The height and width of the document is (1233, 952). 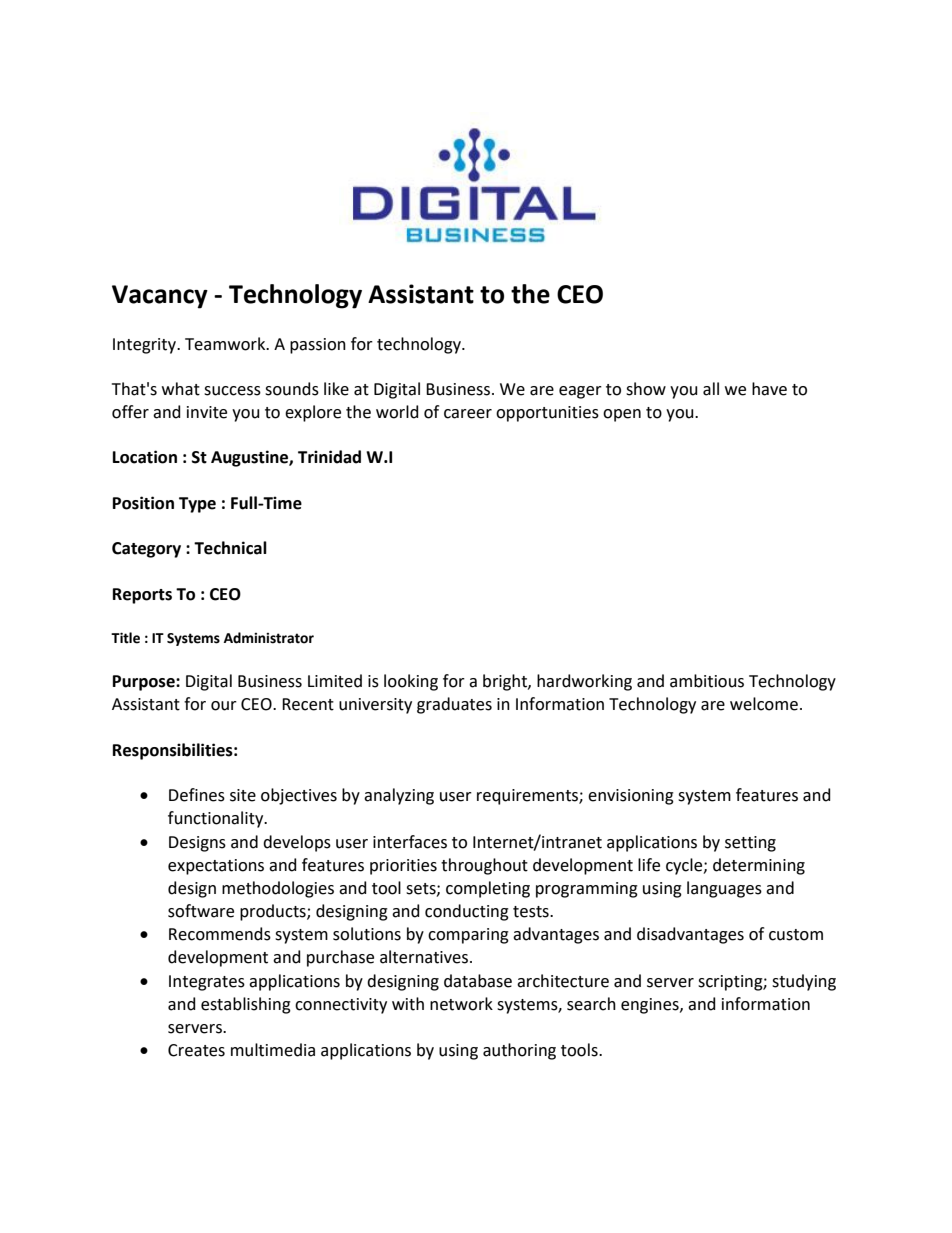 I want to click on analyzing, so click(x=399, y=796).
